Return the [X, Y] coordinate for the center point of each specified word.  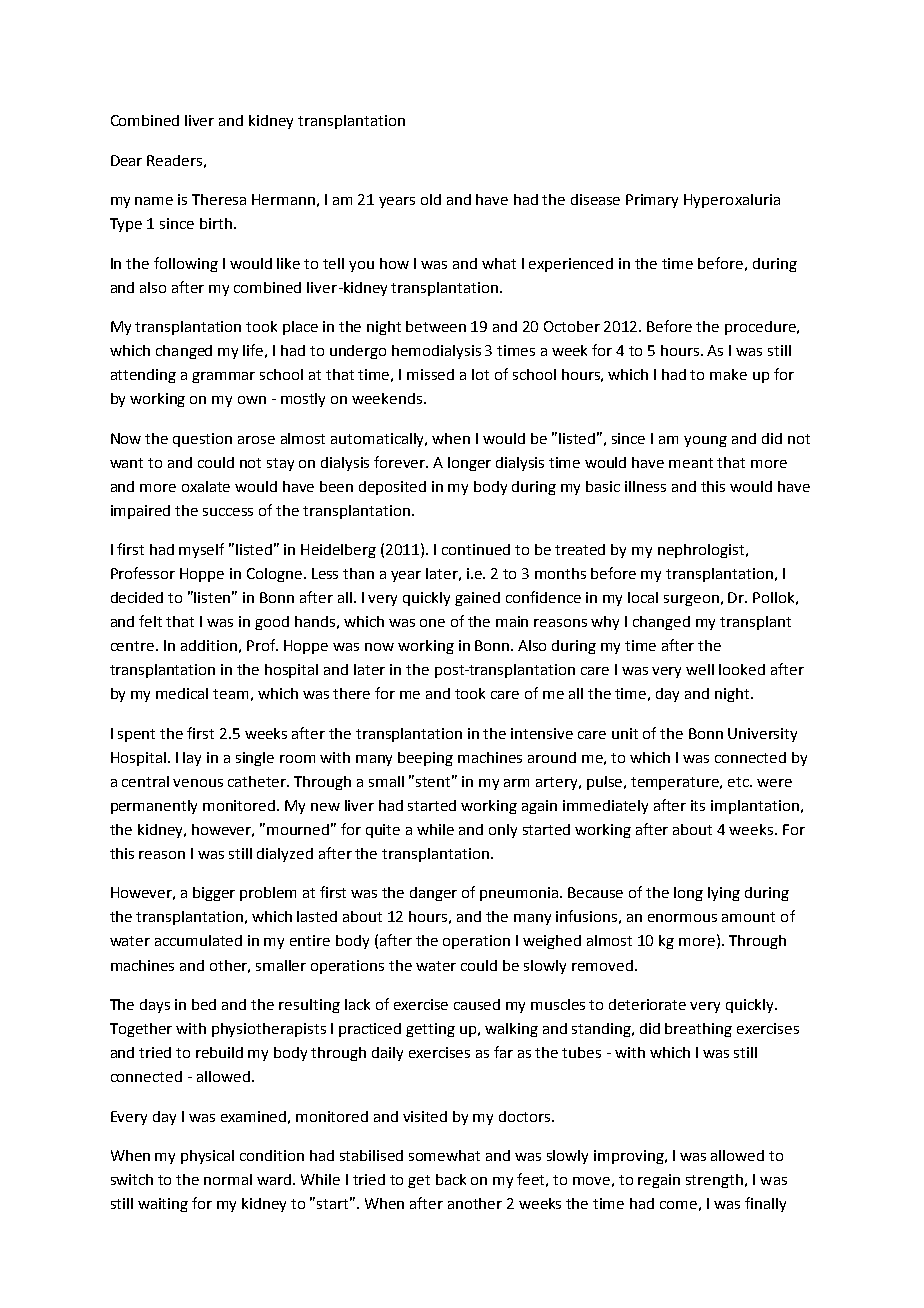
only [503, 831]
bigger [214, 894]
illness [645, 486]
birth [216, 223]
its [698, 805]
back [451, 1179]
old [431, 199]
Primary [652, 201]
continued [476, 549]
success [228, 512]
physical [207, 1157]
